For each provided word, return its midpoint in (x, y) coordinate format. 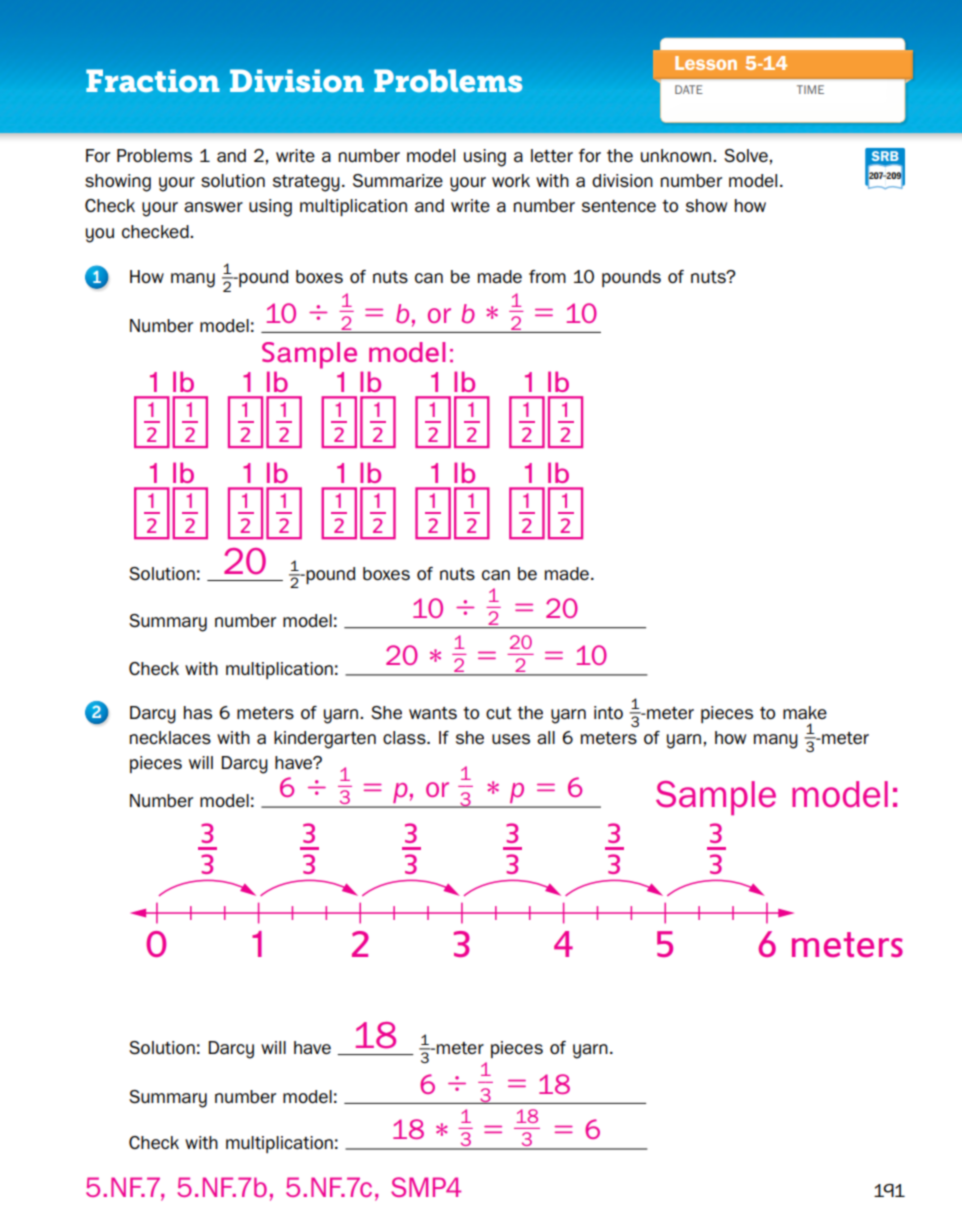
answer (213, 207)
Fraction (153, 81)
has (198, 712)
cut (499, 713)
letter (552, 156)
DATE (689, 89)
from (547, 276)
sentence (619, 206)
